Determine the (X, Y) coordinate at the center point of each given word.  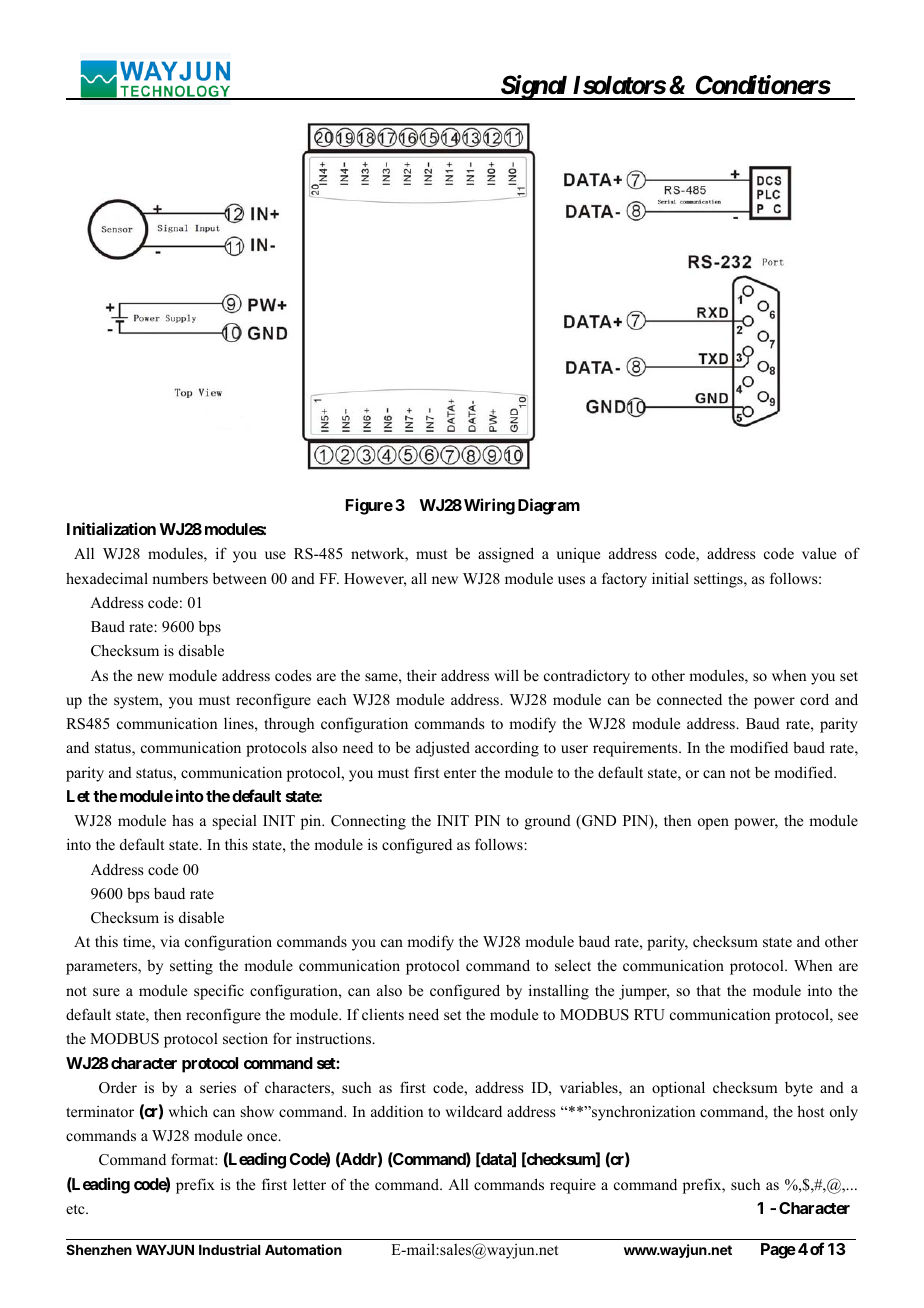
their (422, 675)
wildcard (474, 1111)
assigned (506, 555)
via (170, 941)
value (819, 553)
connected (689, 699)
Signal (534, 87)
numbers (180, 578)
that (709, 990)
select (573, 965)
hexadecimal (107, 578)
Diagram (549, 506)
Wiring (489, 506)
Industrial (229, 1249)
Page (778, 1251)
